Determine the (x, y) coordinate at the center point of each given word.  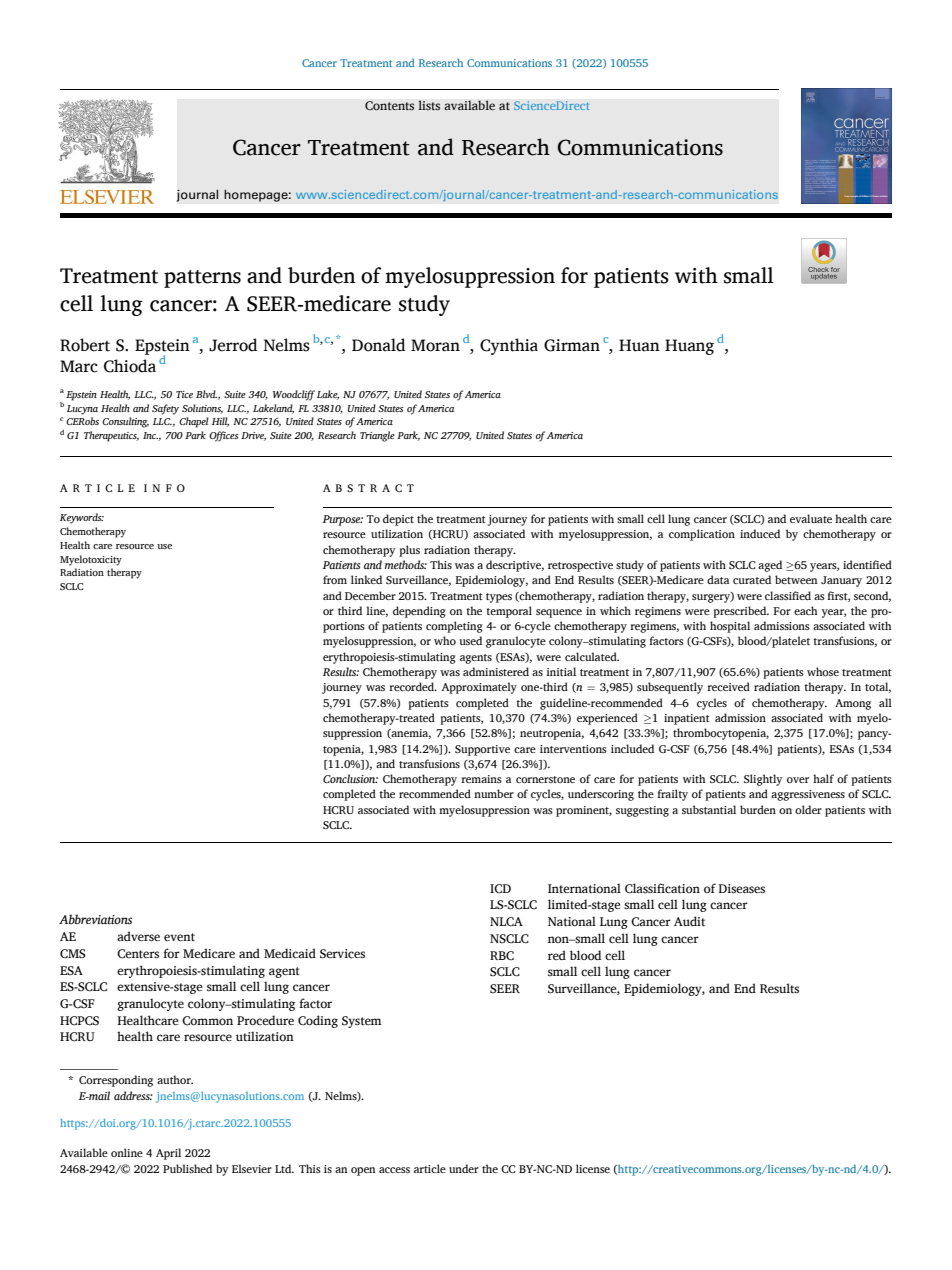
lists (429, 105)
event (179, 937)
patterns (202, 279)
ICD (500, 889)
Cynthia (509, 346)
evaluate (811, 518)
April (168, 1154)
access (394, 1170)
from (335, 579)
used (470, 640)
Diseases (741, 889)
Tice (184, 394)
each (806, 610)
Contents (389, 106)
